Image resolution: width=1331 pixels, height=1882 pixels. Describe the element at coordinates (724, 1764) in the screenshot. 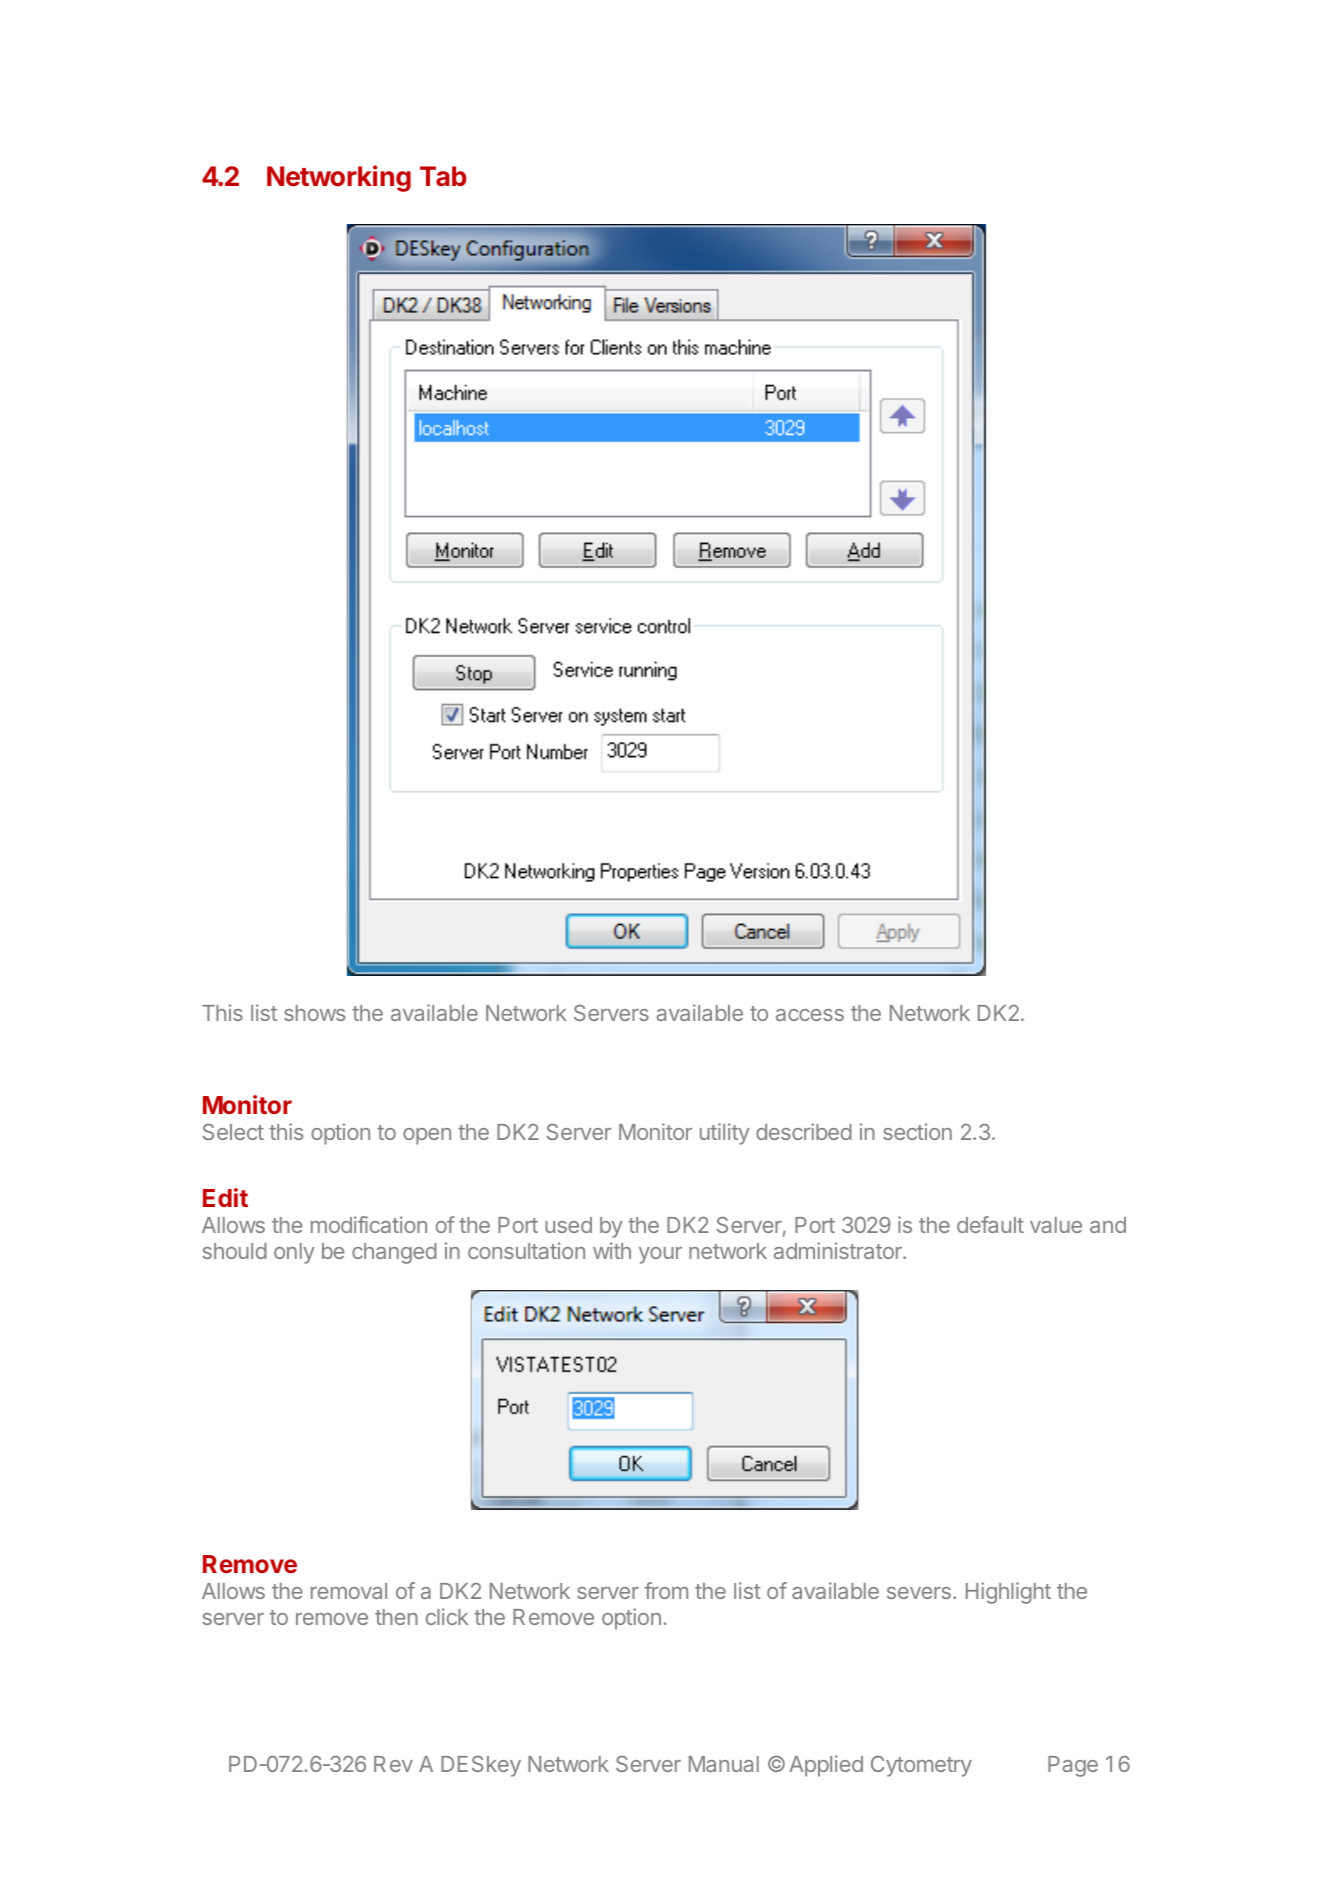

I see `Manual` at that location.
